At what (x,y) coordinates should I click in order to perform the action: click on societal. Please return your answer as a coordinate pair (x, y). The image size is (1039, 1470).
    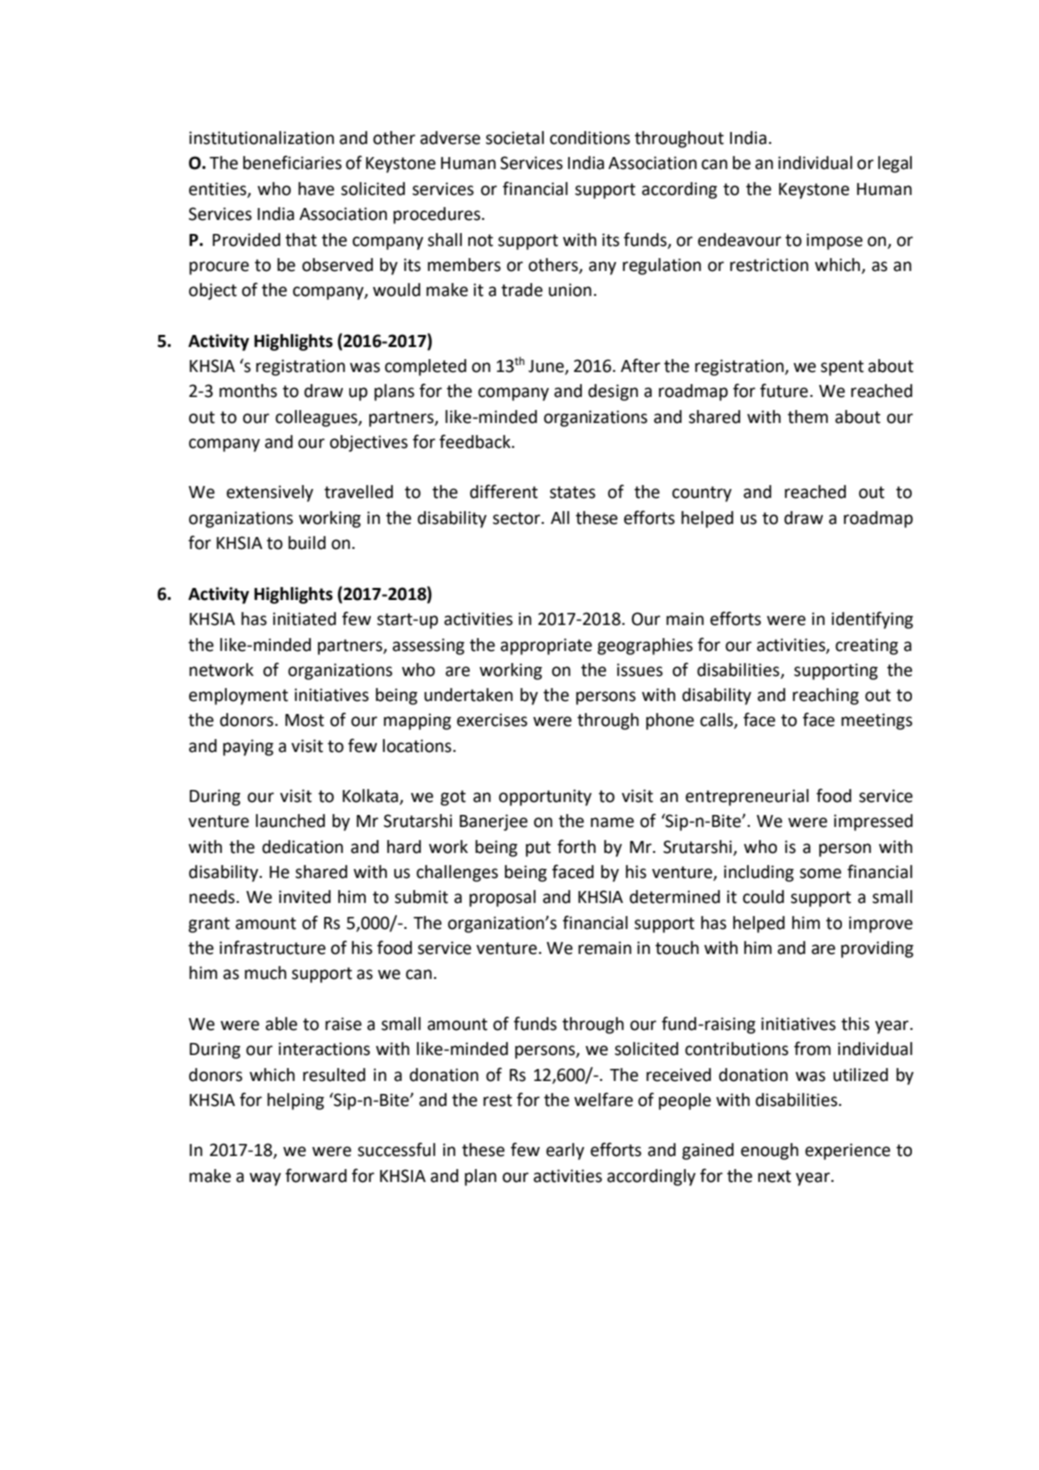
    Looking at the image, I should click on (515, 138).
